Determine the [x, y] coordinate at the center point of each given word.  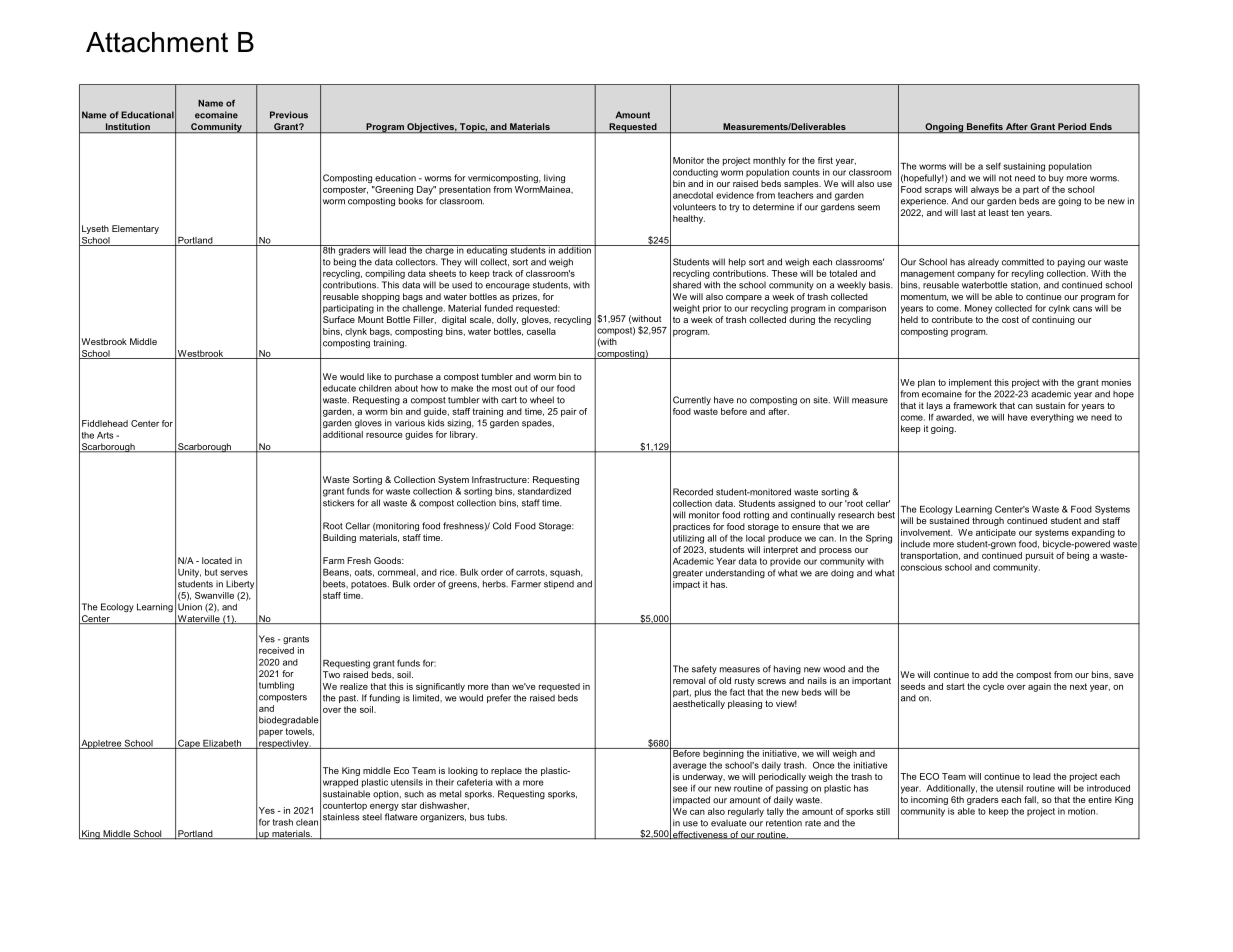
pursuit [1040, 556]
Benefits [985, 128]
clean [307, 822]
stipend [559, 584]
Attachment [157, 42]
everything [1052, 418]
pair [569, 412]
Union [190, 607]
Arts [105, 435]
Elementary [135, 229]
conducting [695, 173]
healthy [689, 219]
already [983, 262]
